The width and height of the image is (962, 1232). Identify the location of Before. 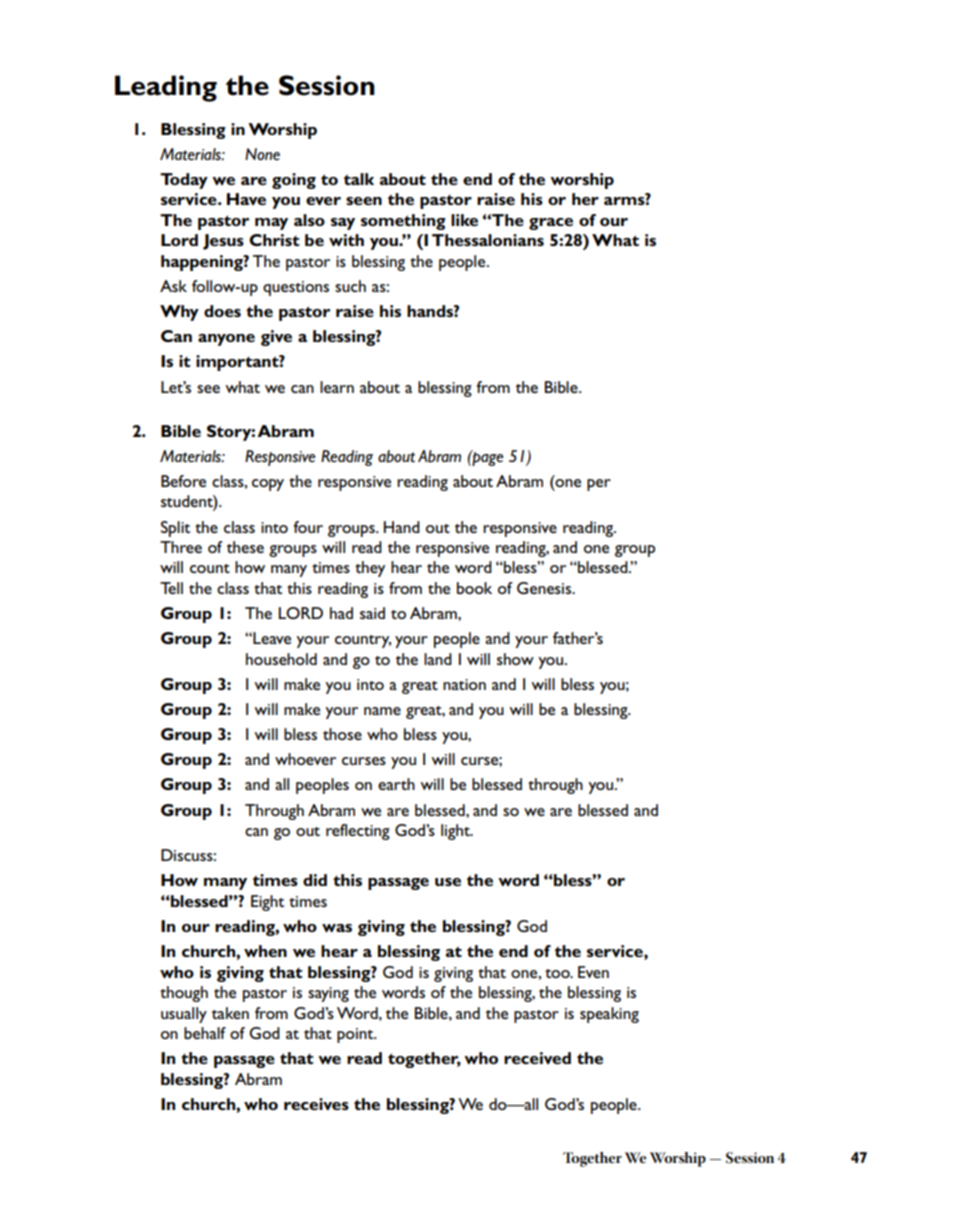
(183, 481).
